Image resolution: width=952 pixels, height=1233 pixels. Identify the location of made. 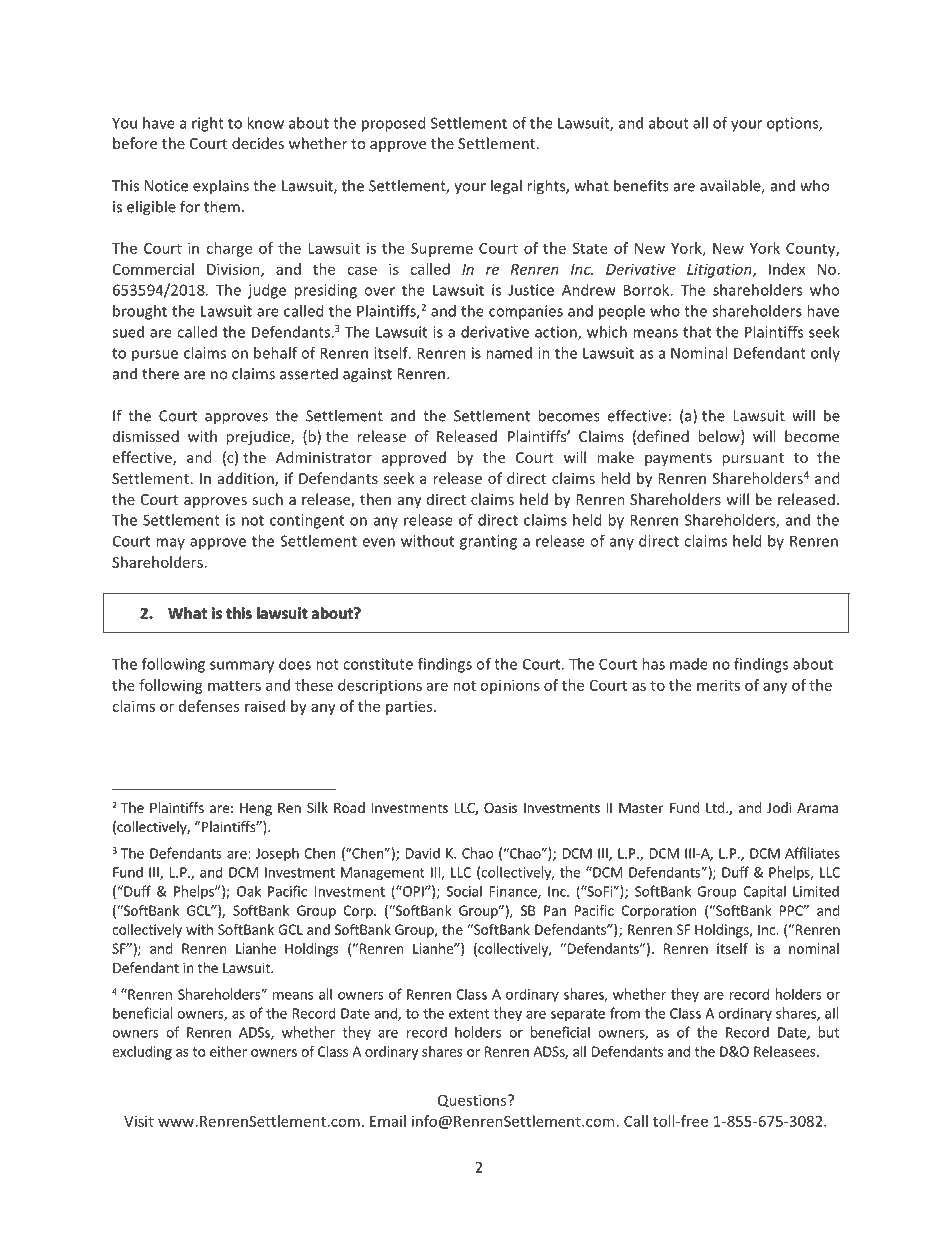
(689, 664).
